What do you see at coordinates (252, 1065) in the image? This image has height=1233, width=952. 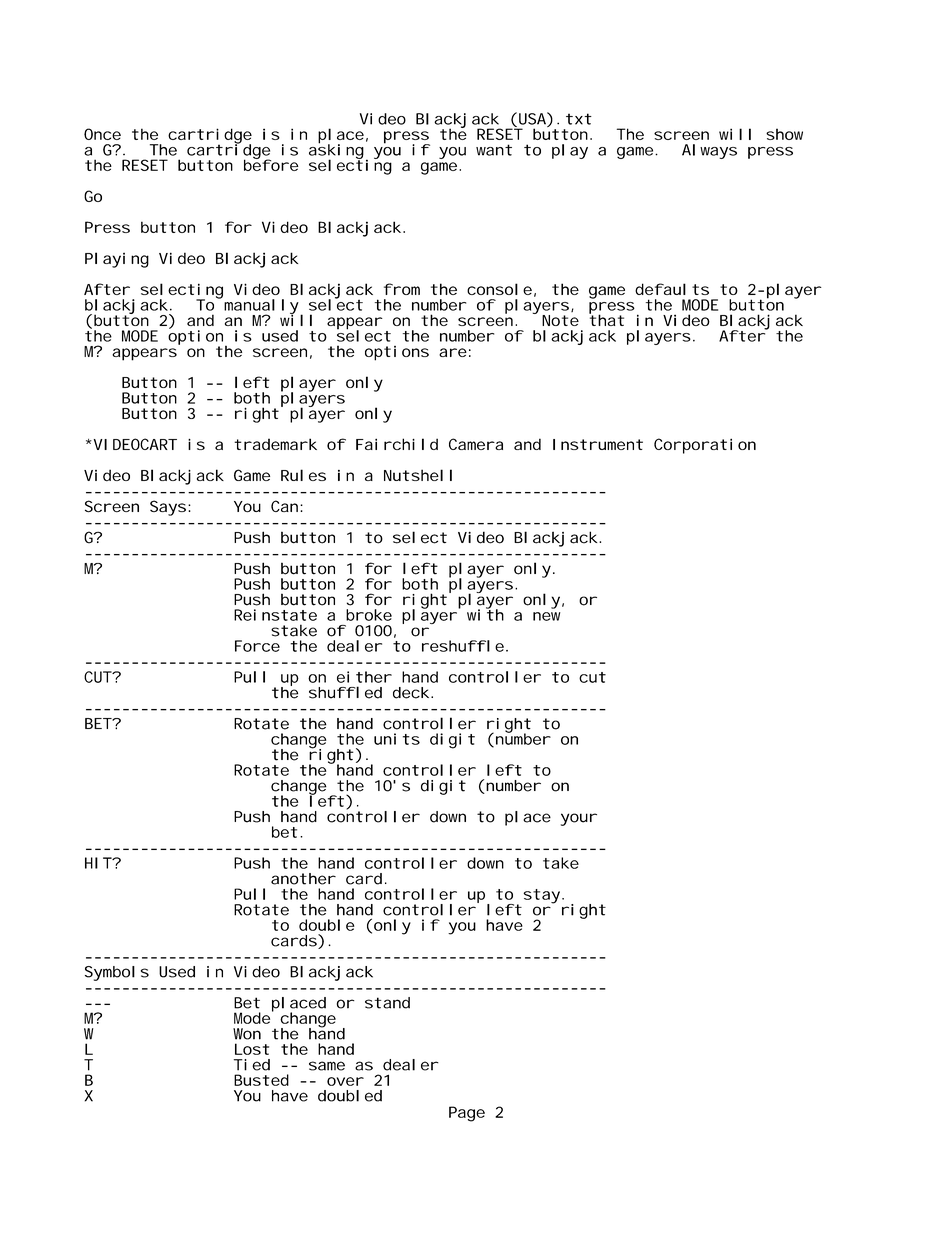 I see `Tied` at bounding box center [252, 1065].
